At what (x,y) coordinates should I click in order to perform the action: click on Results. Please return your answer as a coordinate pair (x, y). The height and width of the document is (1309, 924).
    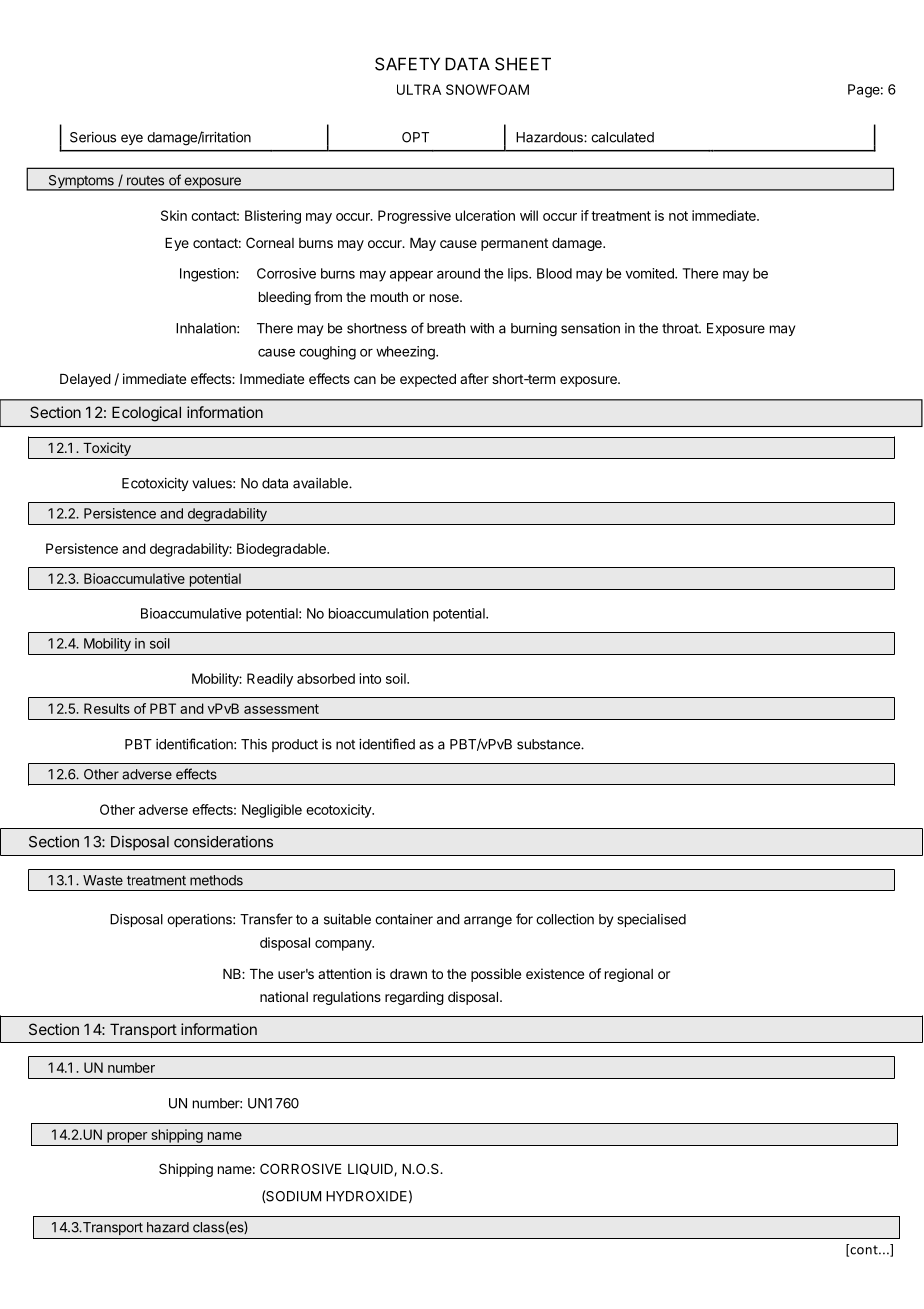
    Looking at the image, I should click on (107, 708).
